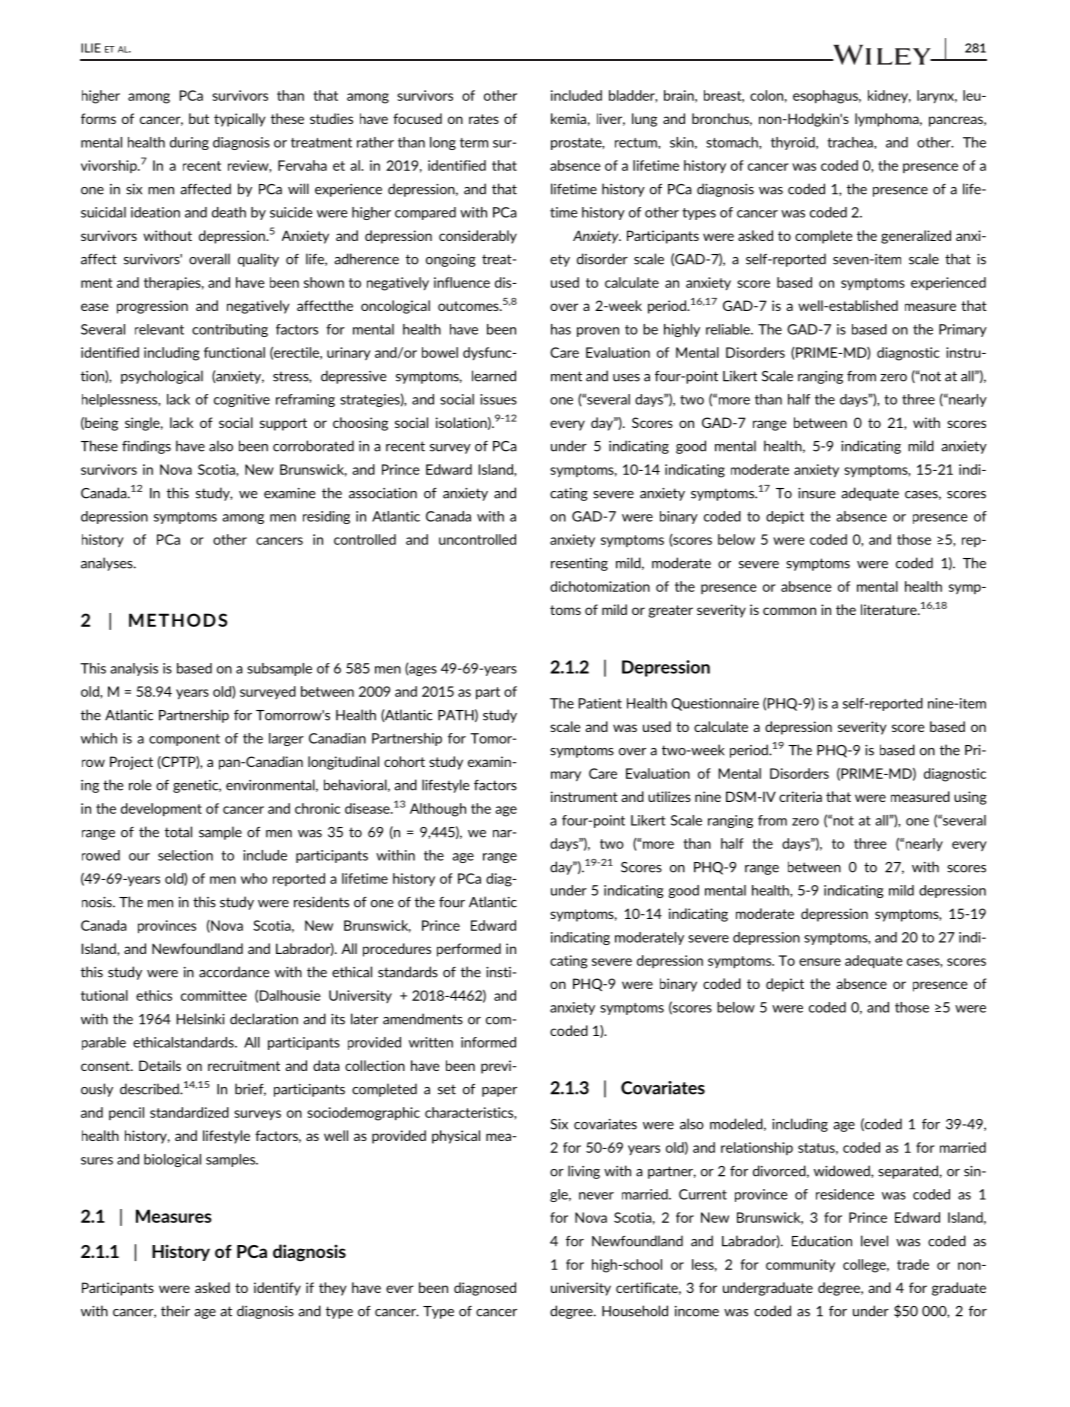  What do you see at coordinates (816, 493) in the screenshot?
I see `insure` at bounding box center [816, 493].
